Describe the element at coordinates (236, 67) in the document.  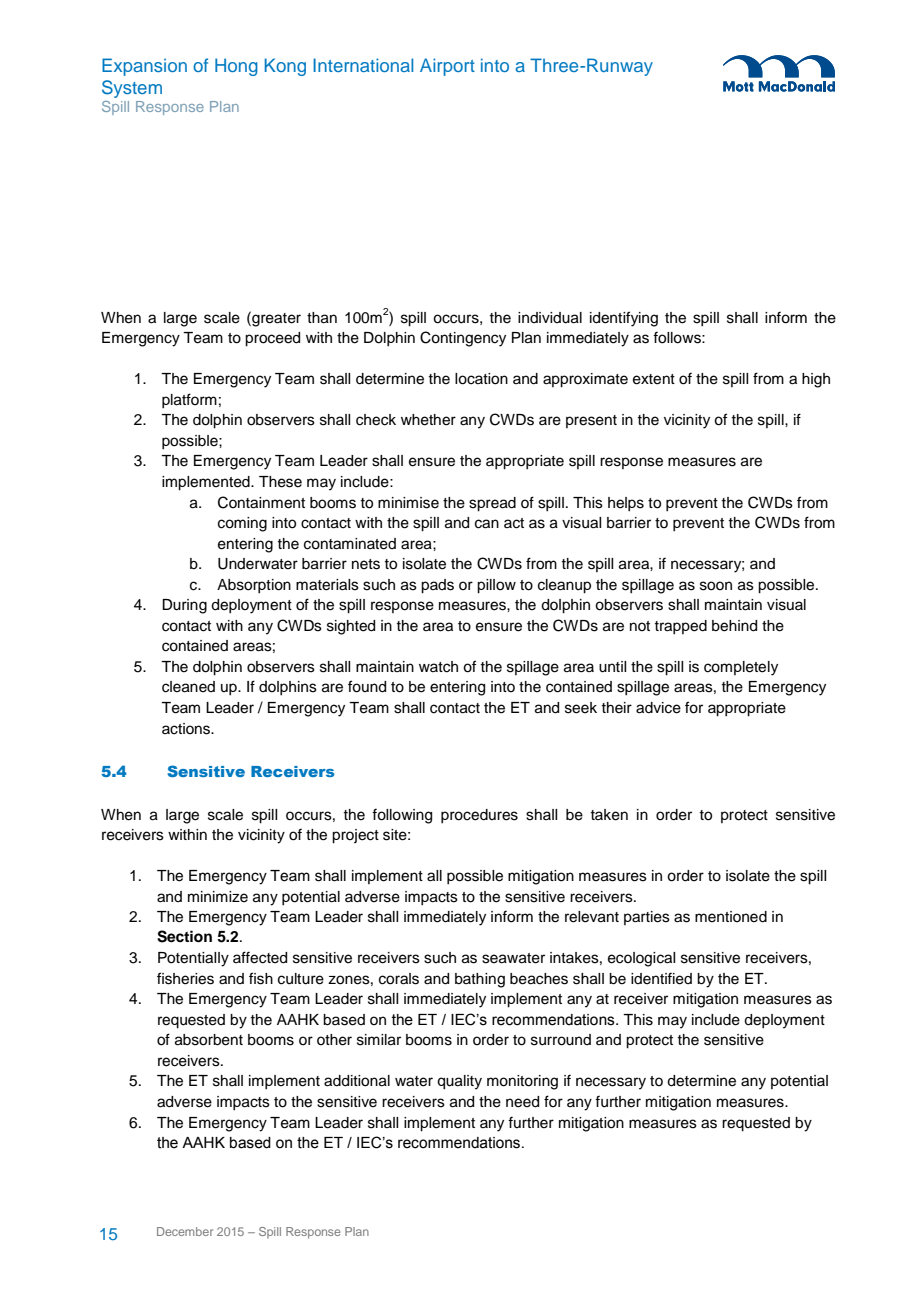
I see `Hong` at that location.
